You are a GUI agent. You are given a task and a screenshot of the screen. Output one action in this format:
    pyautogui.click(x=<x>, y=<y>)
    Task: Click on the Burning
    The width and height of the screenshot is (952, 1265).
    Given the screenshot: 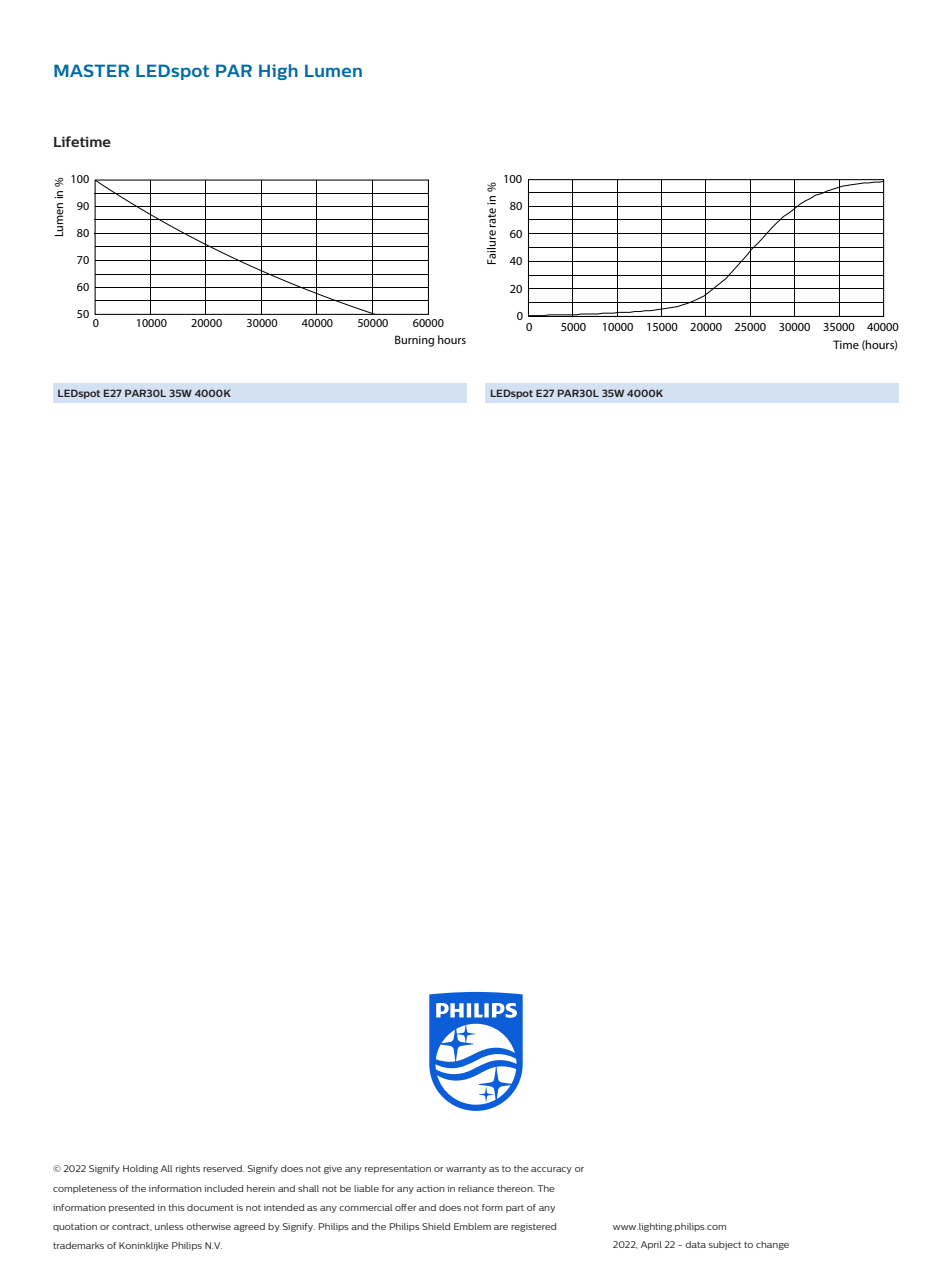 What is the action you would take?
    pyautogui.click(x=414, y=341)
